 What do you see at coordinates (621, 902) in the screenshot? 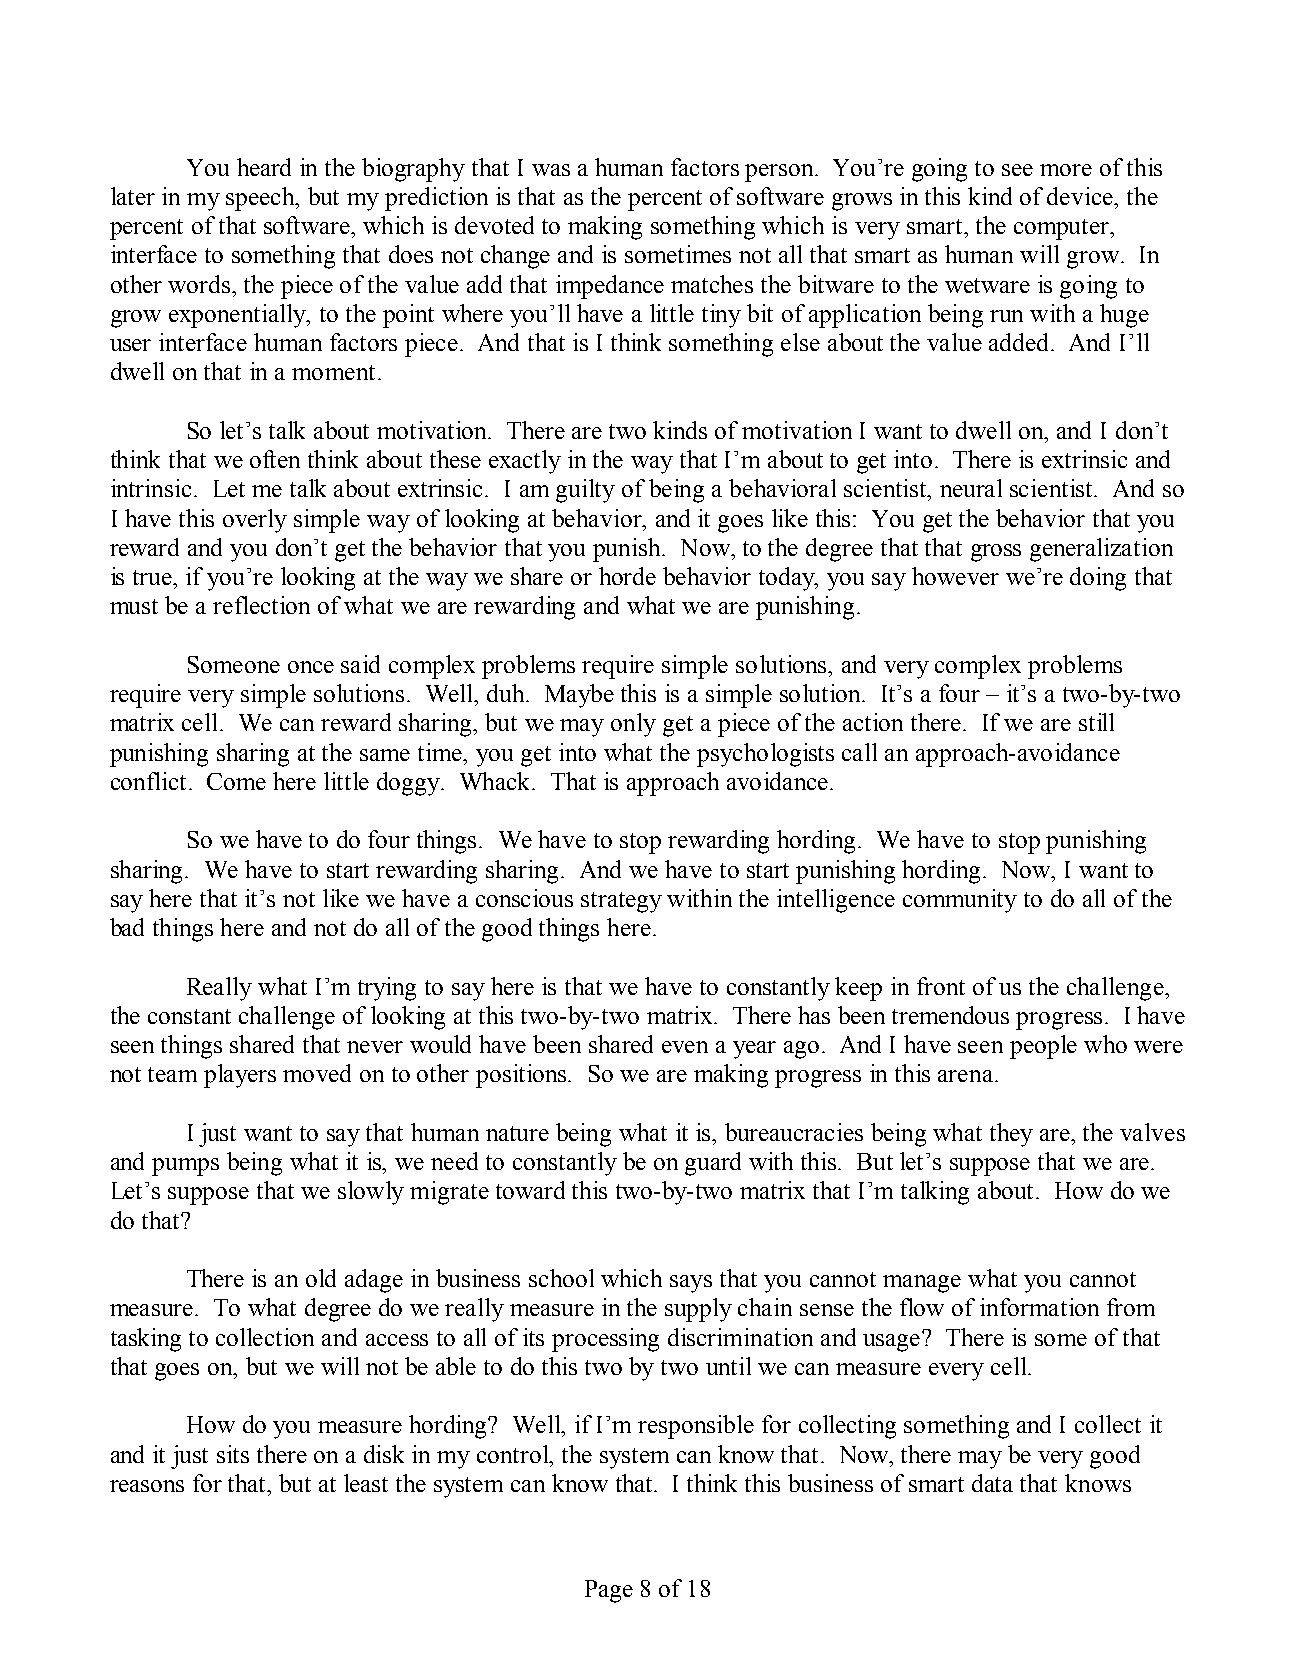
I see `strategy` at bounding box center [621, 902].
